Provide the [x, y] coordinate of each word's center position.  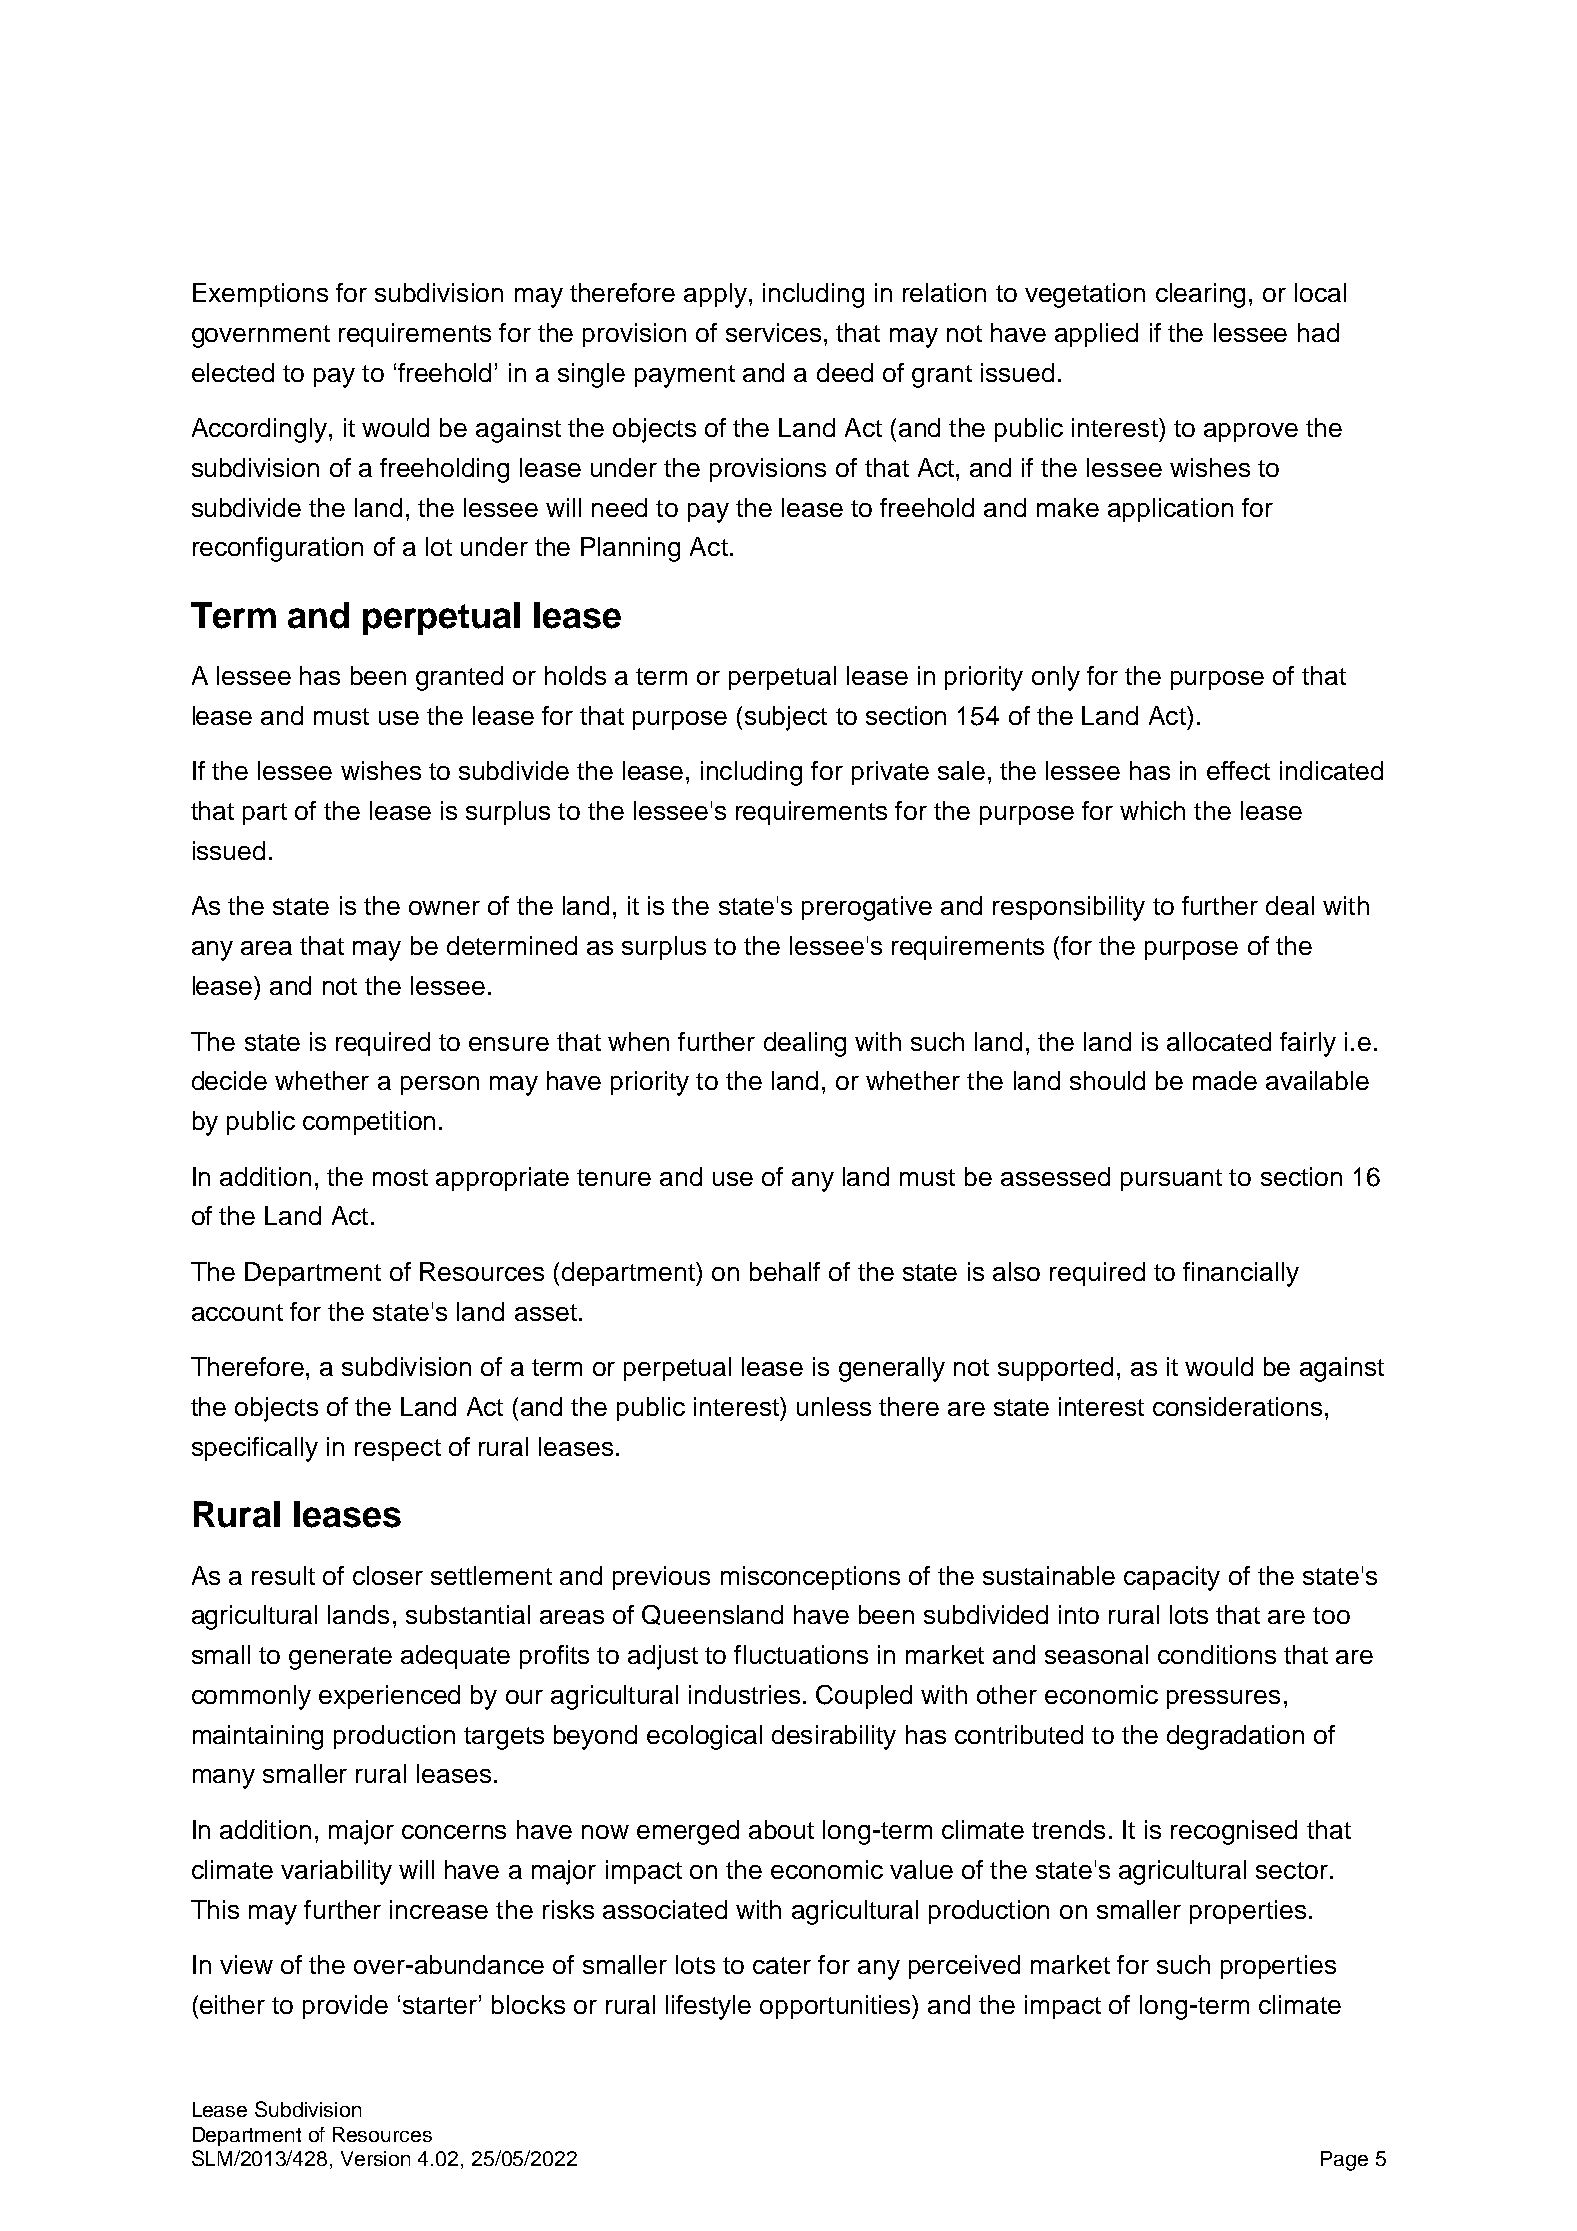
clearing [1200, 295]
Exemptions [260, 295]
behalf [785, 1271]
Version [375, 2158]
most [400, 1177]
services [773, 332]
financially [1241, 1274]
